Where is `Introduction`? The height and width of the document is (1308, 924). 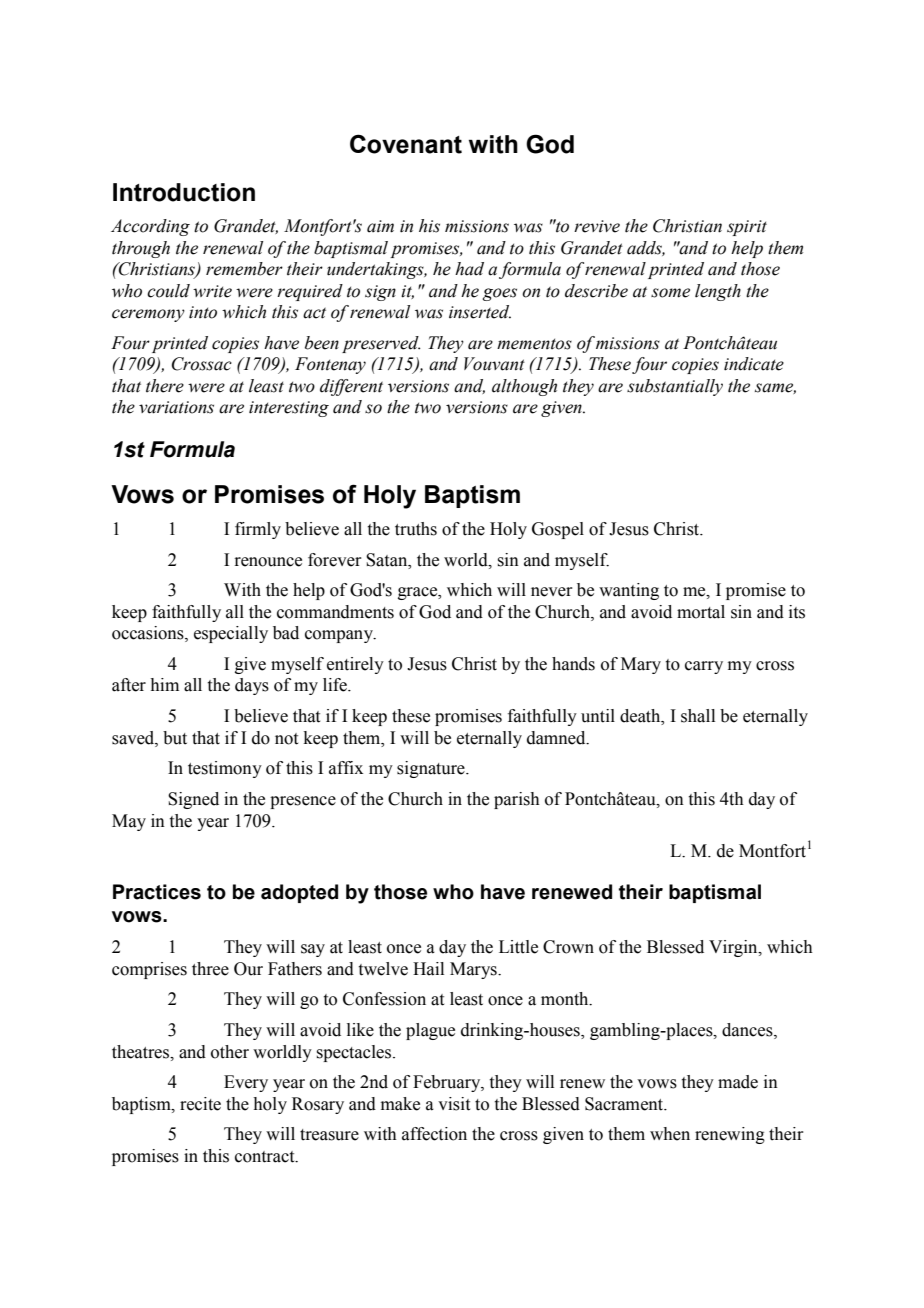
Introduction is located at coordinates (184, 192).
